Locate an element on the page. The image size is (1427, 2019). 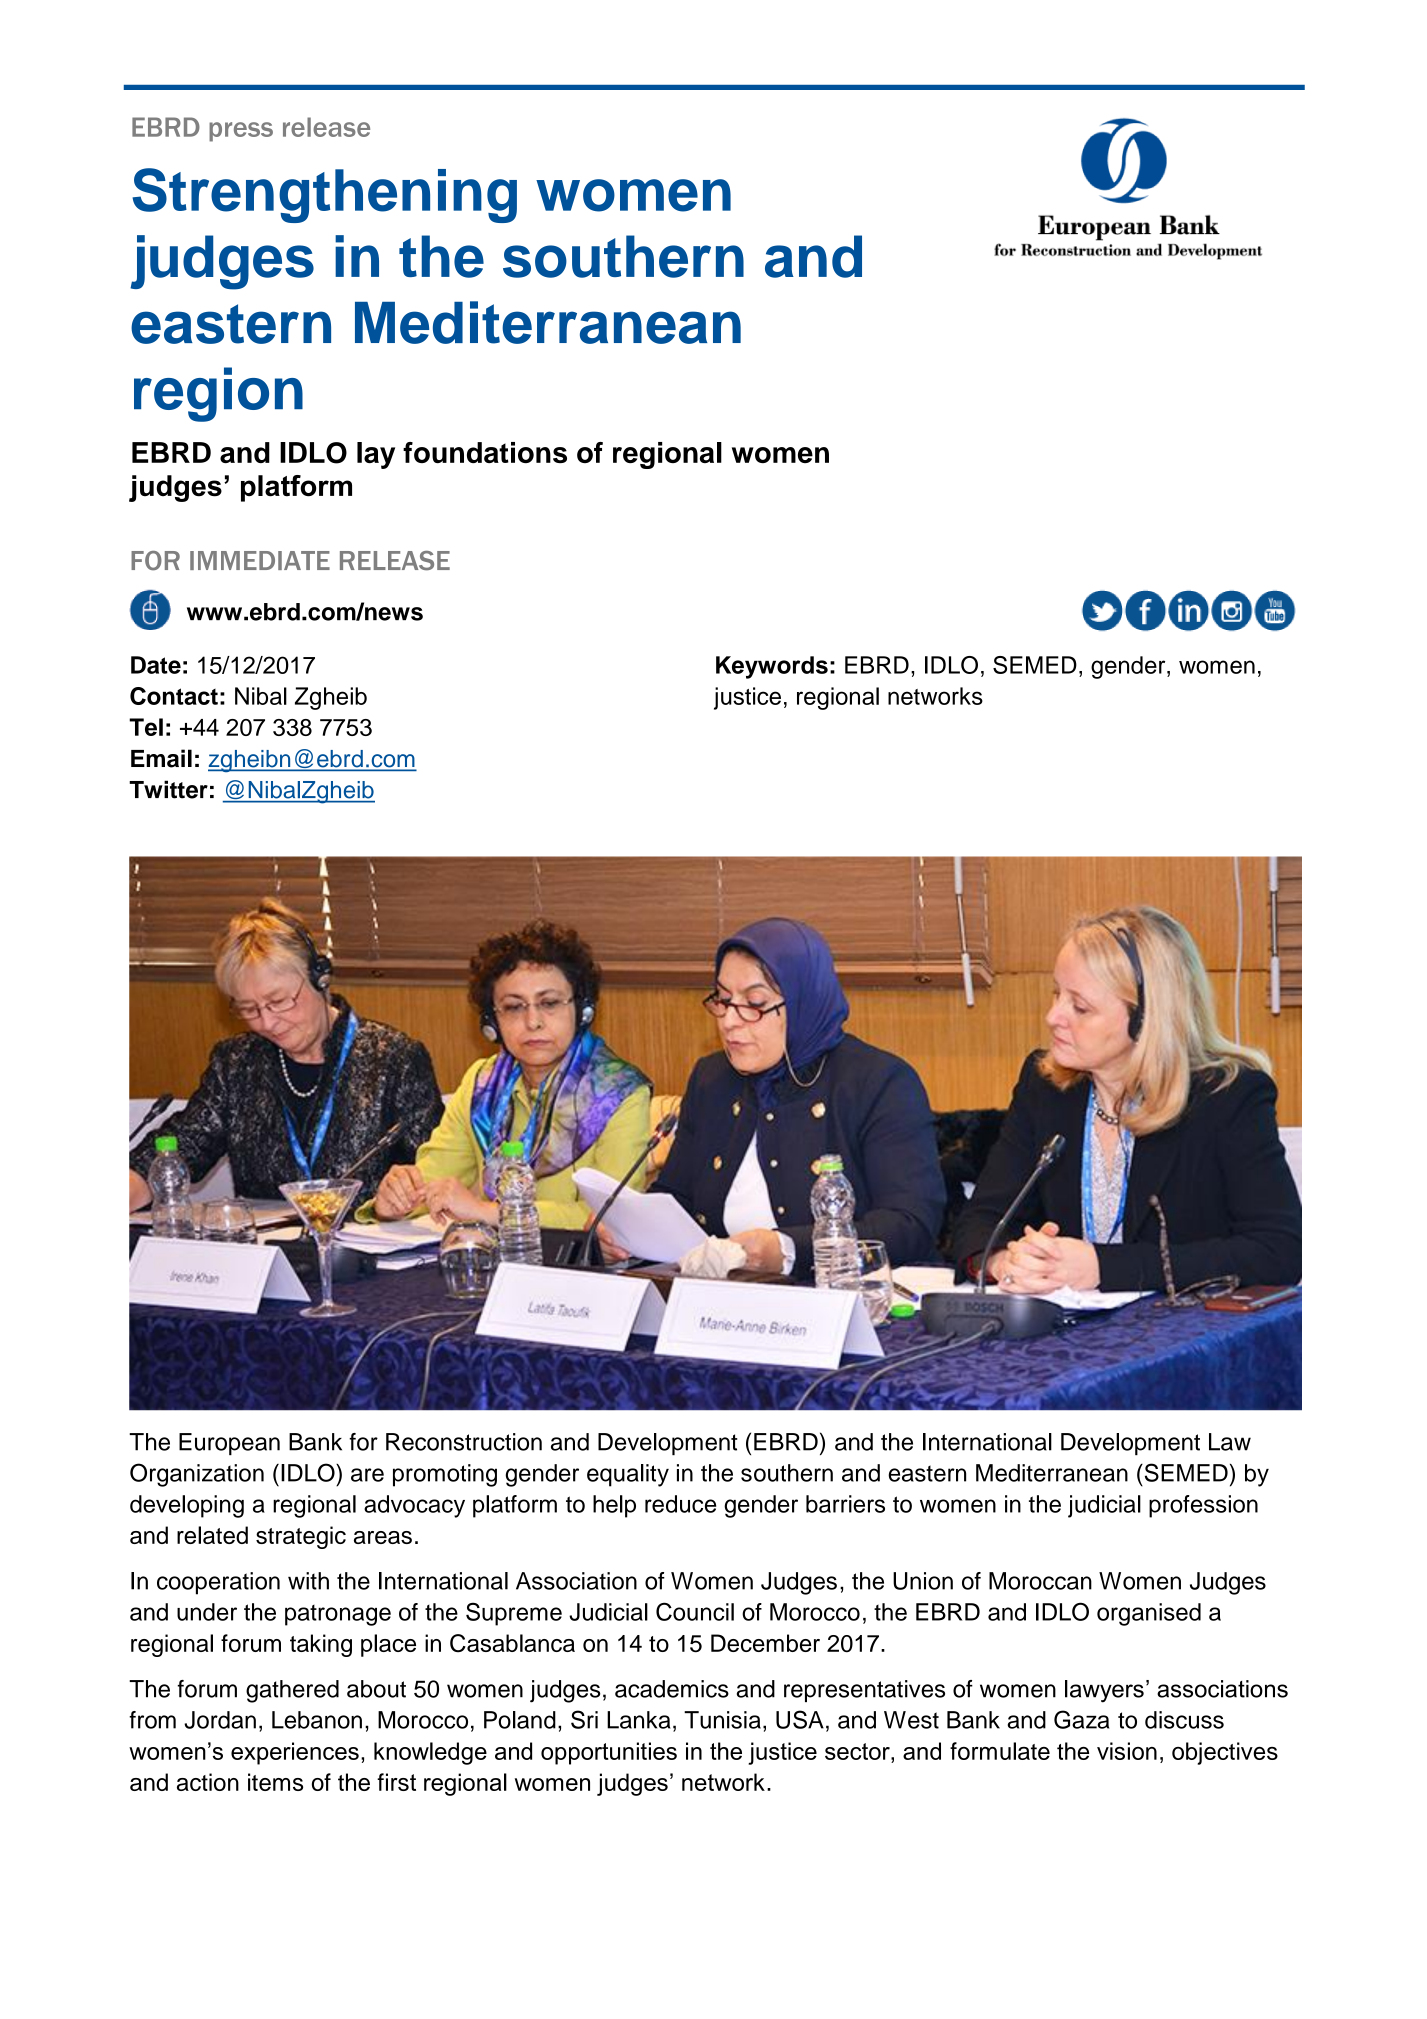
Tunisia is located at coordinates (722, 1720).
